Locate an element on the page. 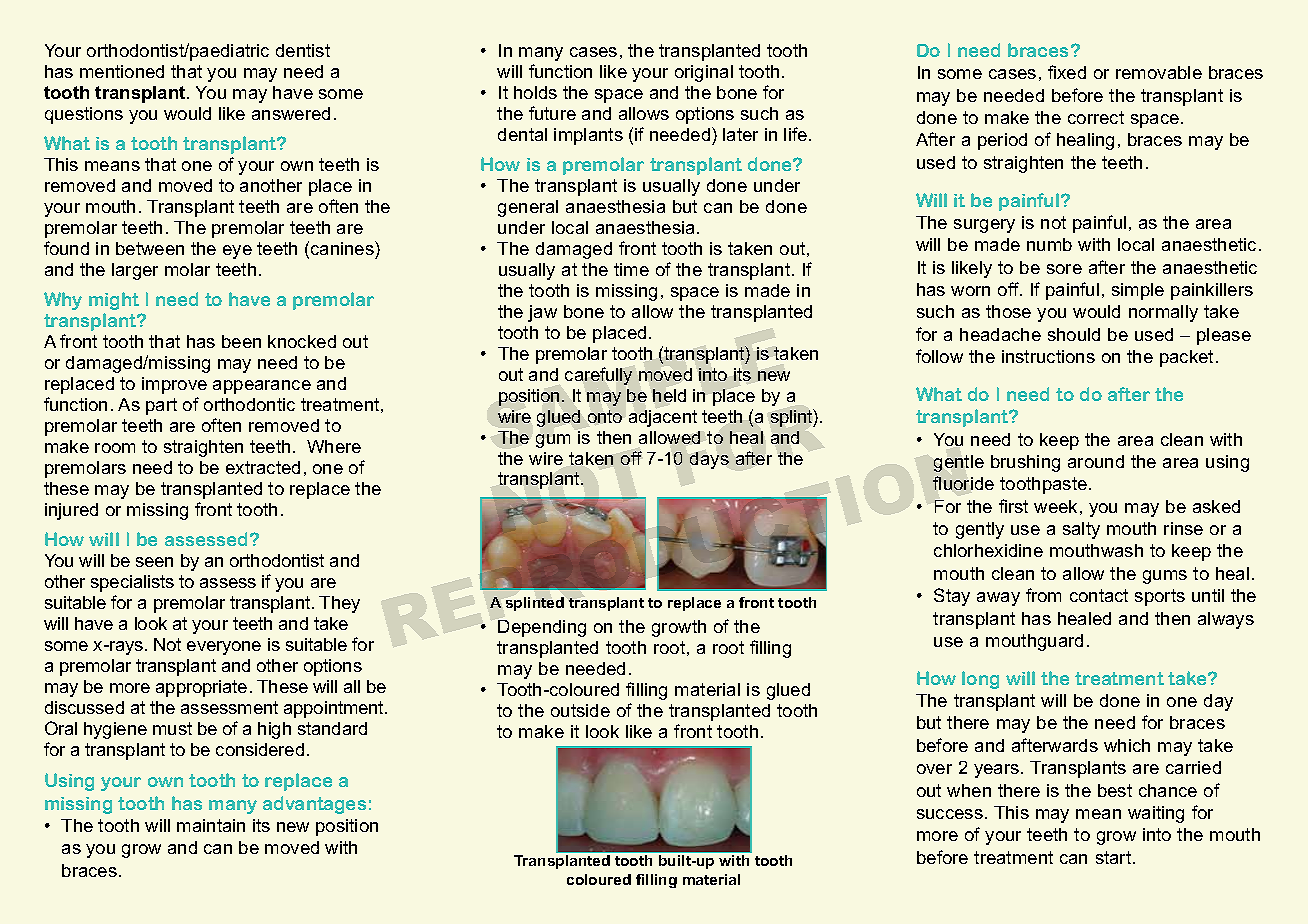 The height and width of the document is (924, 1308). been is located at coordinates (241, 341).
